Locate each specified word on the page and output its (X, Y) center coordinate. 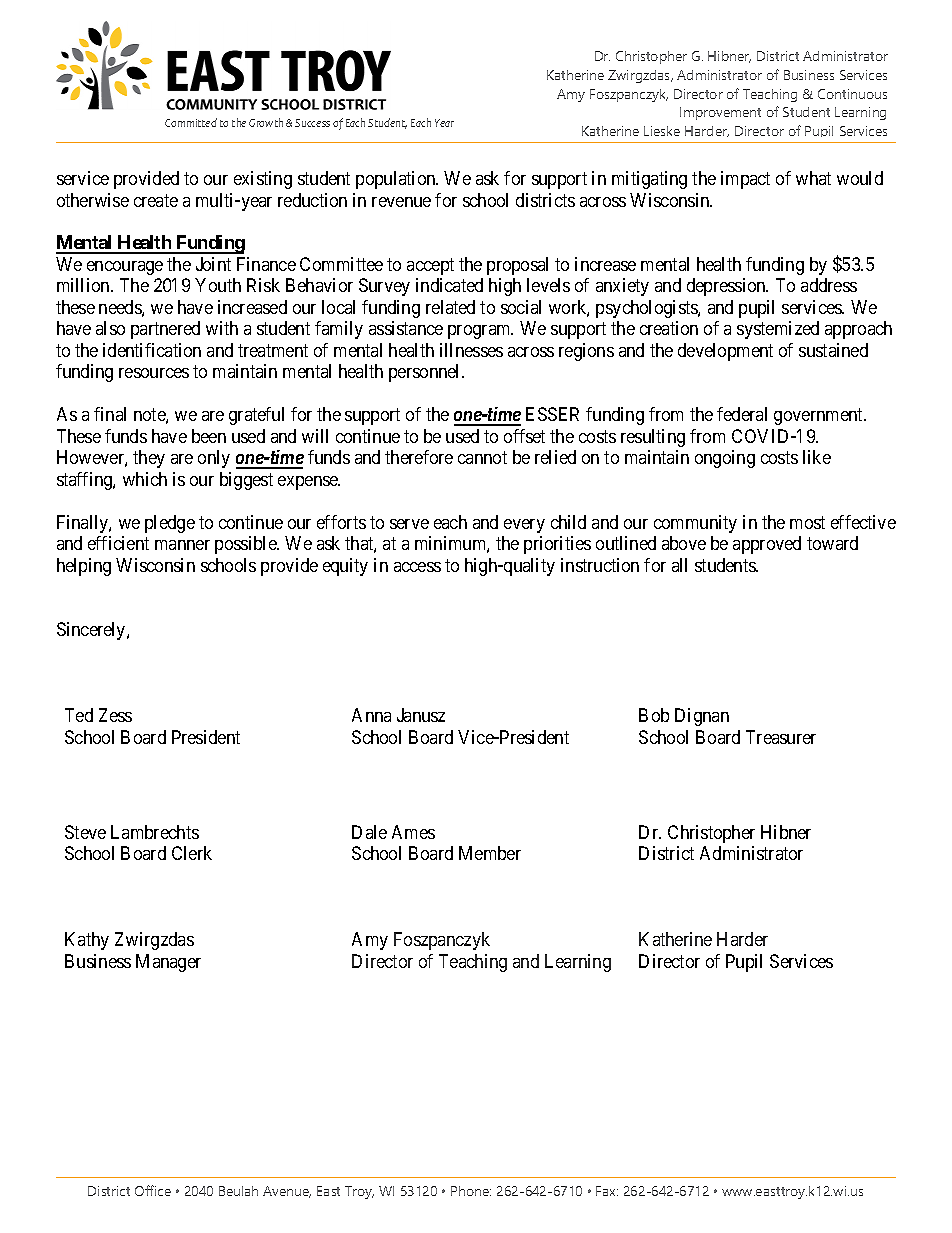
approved (767, 545)
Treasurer (781, 737)
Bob (654, 715)
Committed (191, 122)
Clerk (192, 853)
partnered (165, 330)
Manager (168, 963)
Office (153, 1190)
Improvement (720, 113)
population (397, 180)
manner (182, 545)
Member (490, 853)
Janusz (421, 715)
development (725, 352)
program (480, 332)
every (524, 526)
